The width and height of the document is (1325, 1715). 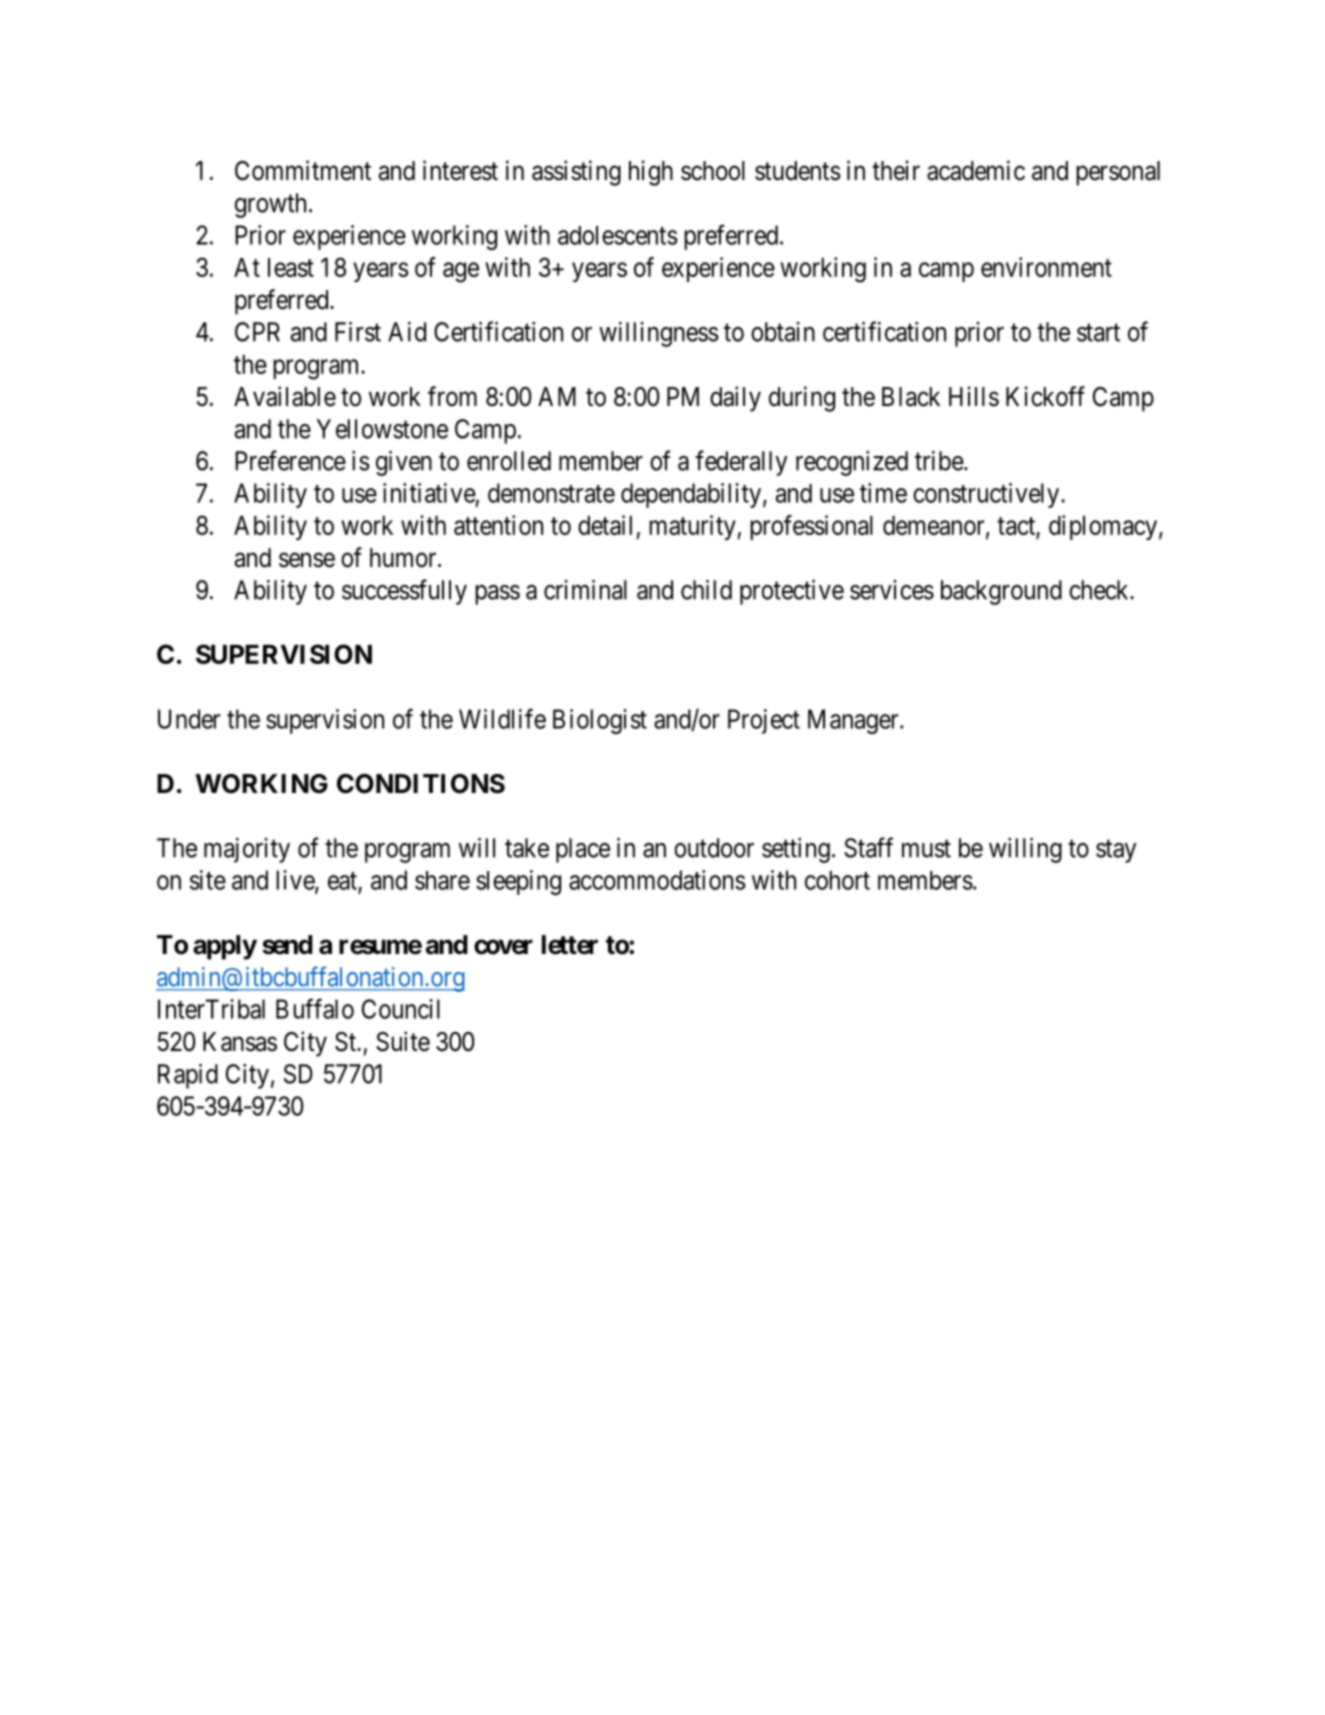 What do you see at coordinates (404, 592) in the document?
I see `successfully` at bounding box center [404, 592].
